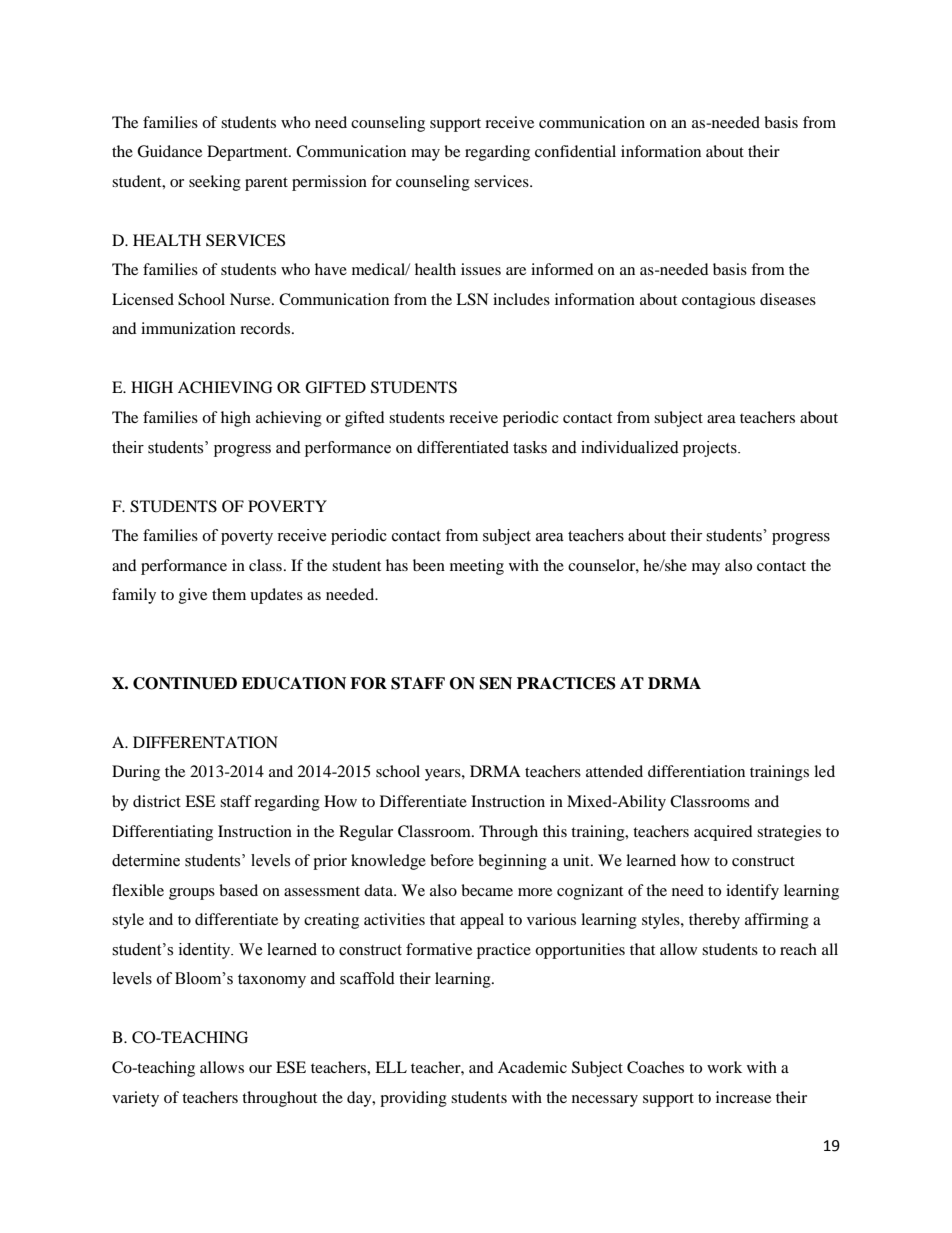  Describe the element at coordinates (724, 1067) in the screenshot. I see `work` at that location.
